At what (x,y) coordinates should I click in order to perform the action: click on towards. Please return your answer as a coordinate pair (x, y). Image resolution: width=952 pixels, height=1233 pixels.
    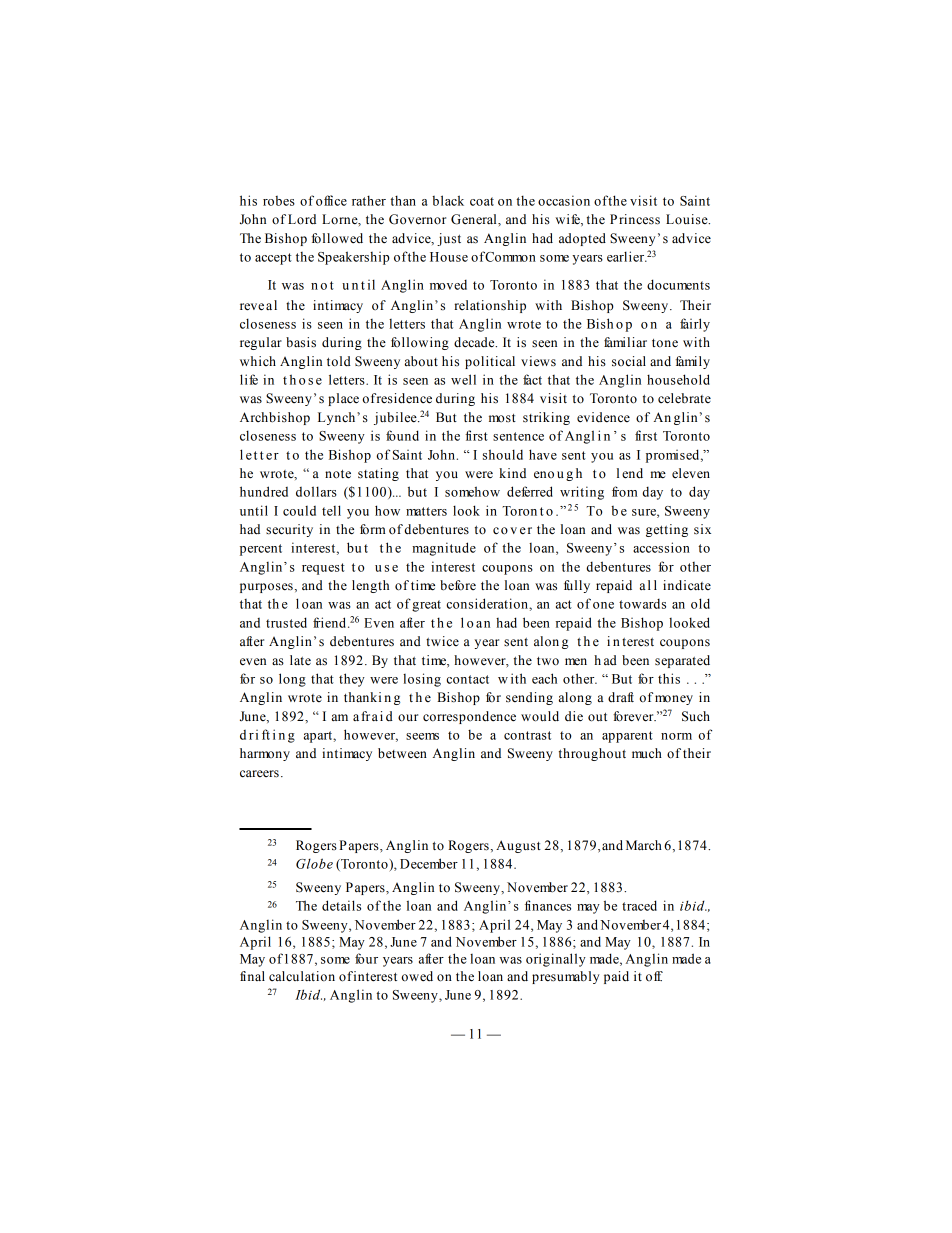
    Looking at the image, I should click on (642, 604).
